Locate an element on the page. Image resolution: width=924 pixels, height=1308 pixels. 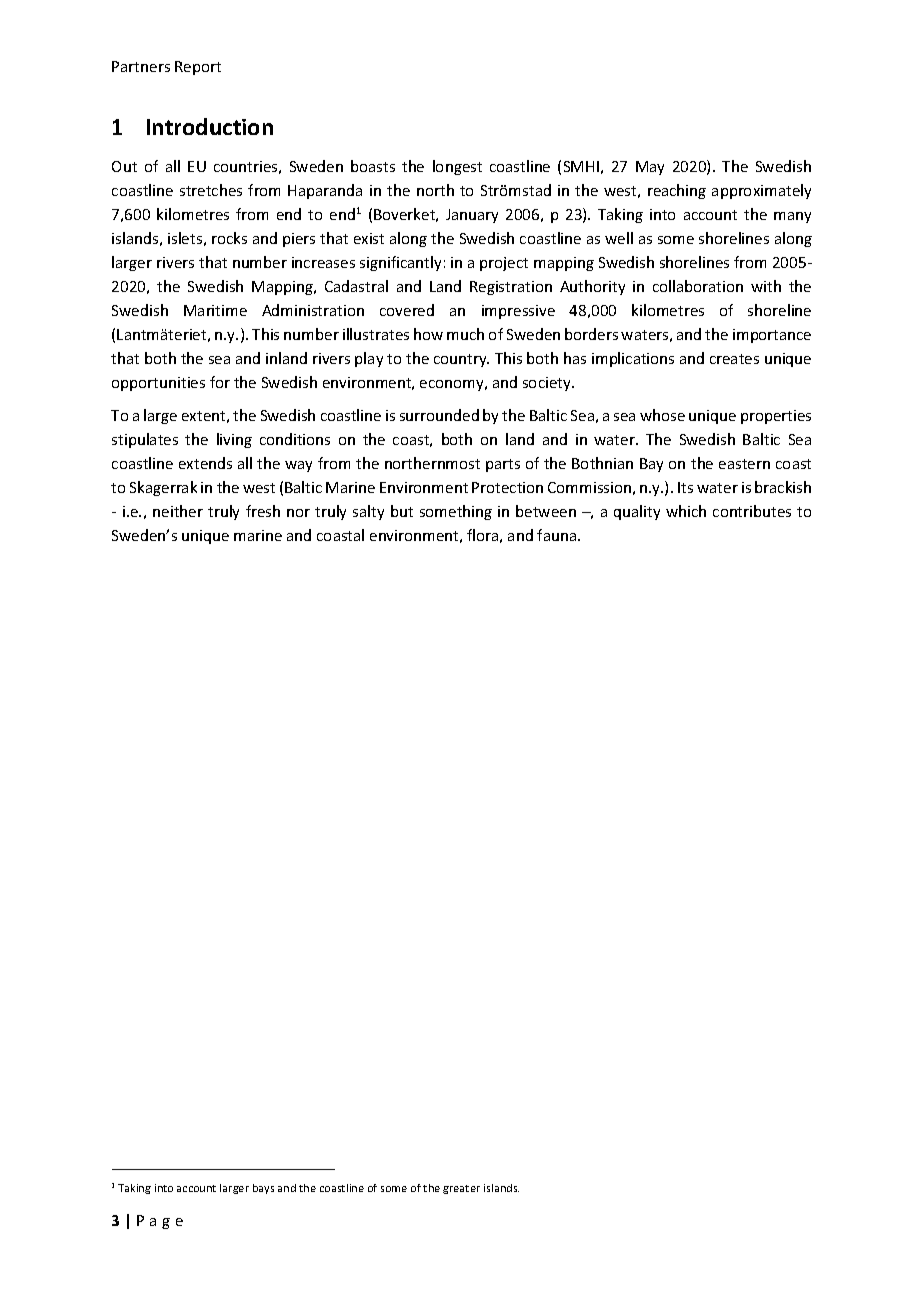
fauna is located at coordinates (558, 535).
